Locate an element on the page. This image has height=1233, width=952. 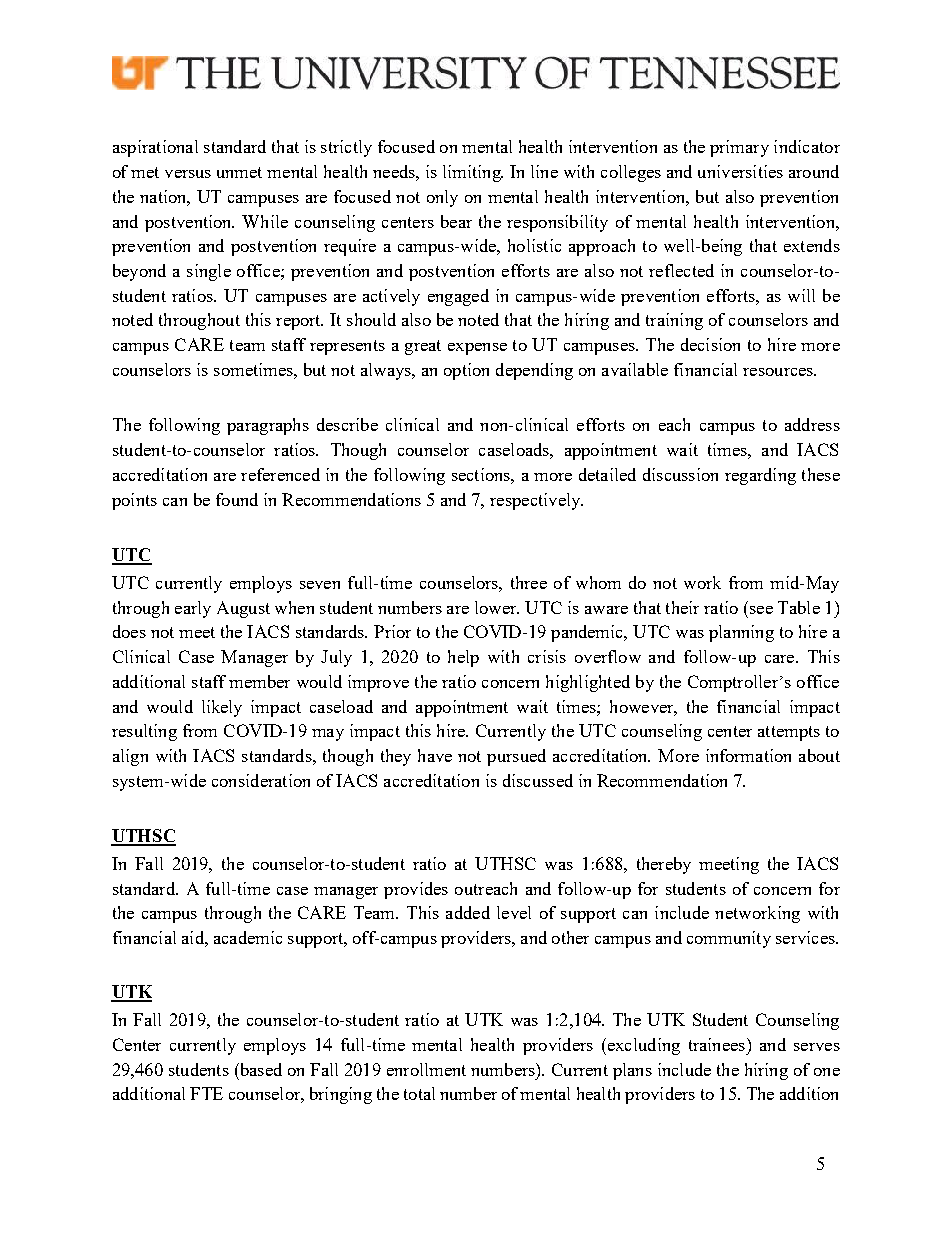
option is located at coordinates (466, 371).
